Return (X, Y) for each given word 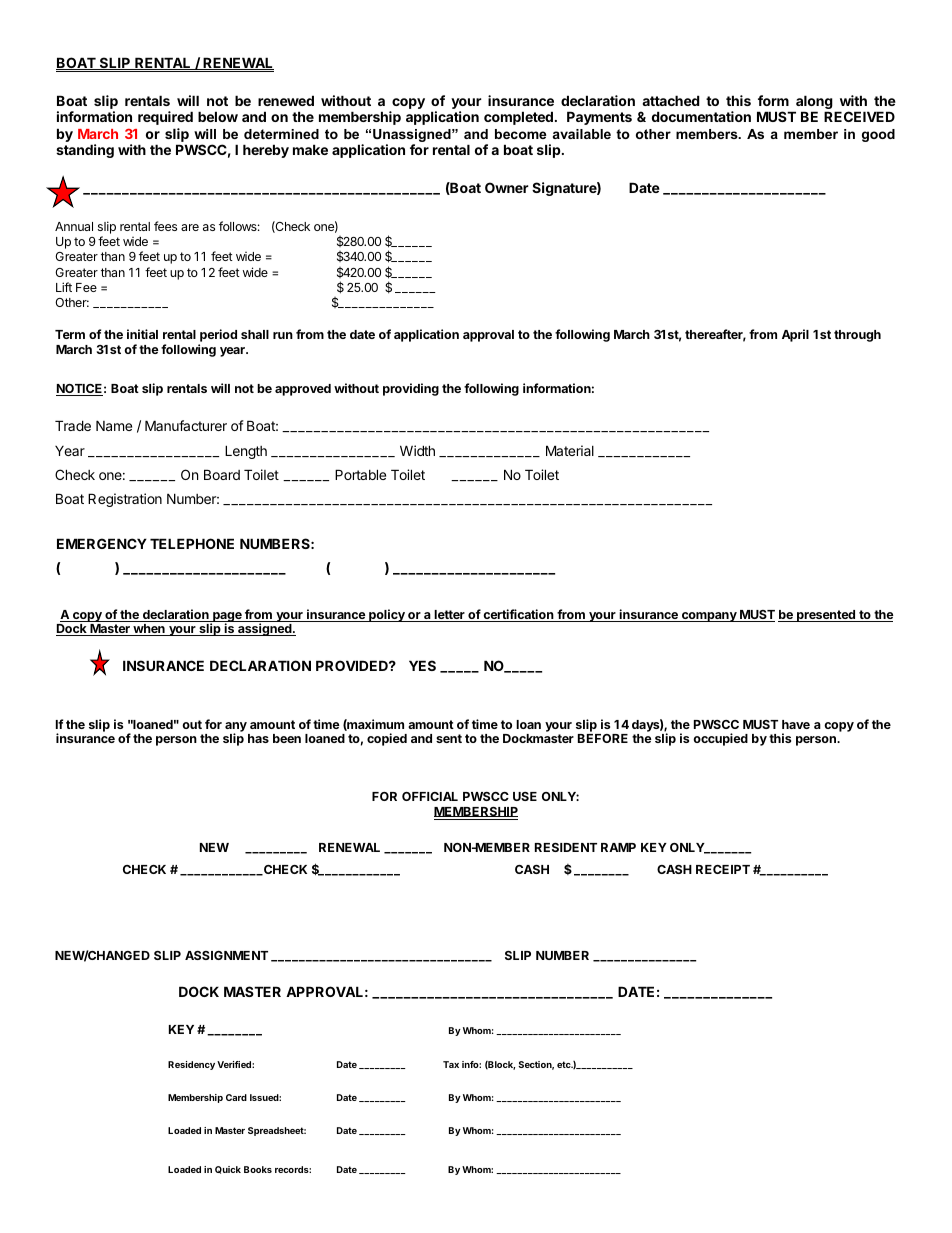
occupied (720, 739)
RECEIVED (859, 116)
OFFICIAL (430, 796)
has (258, 738)
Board (222, 474)
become (520, 134)
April (795, 335)
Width (417, 450)
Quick (228, 1170)
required (165, 118)
